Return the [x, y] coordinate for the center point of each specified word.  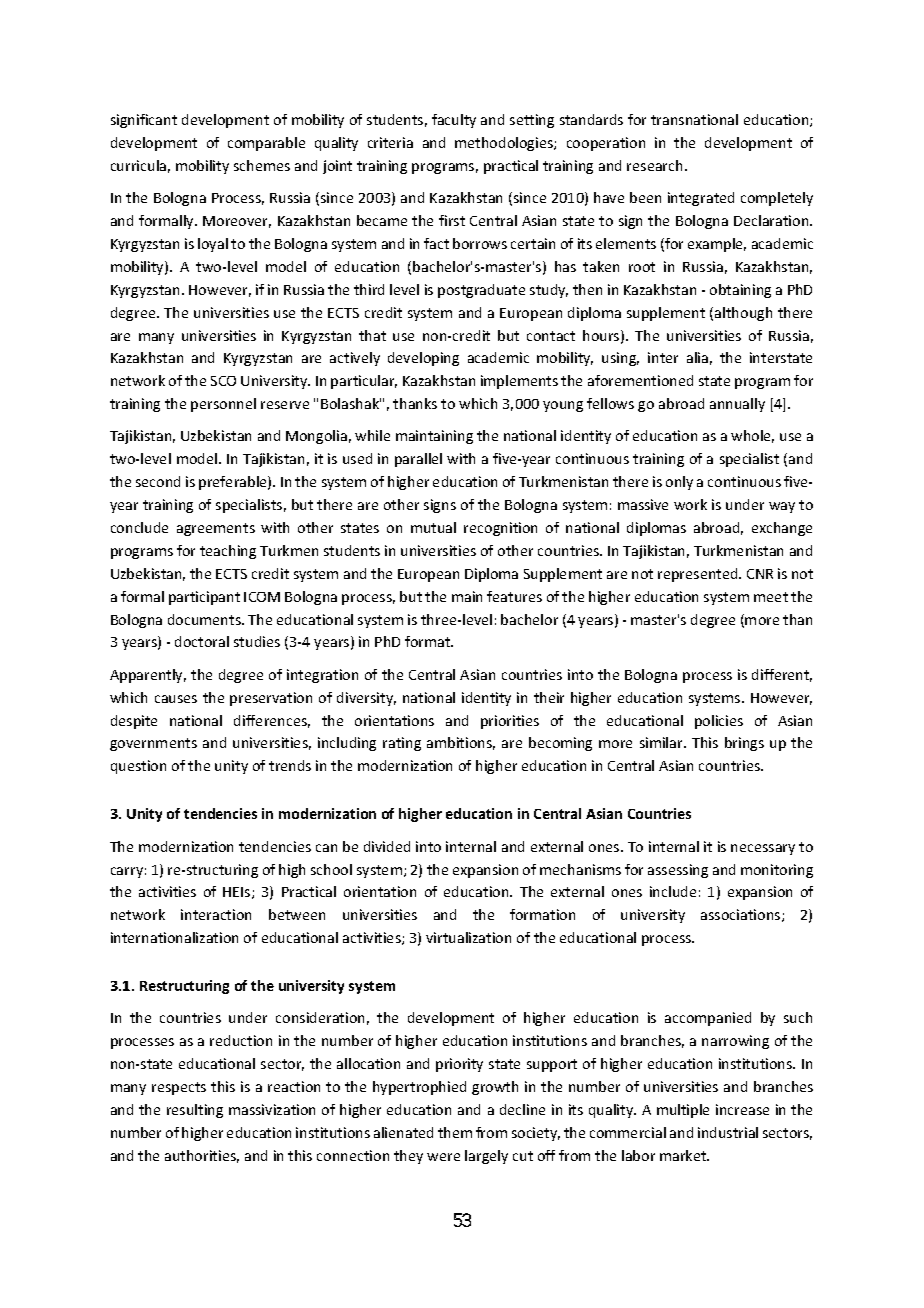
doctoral [202, 641]
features [514, 596]
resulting [195, 1111]
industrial [728, 1132]
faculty [454, 121]
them [455, 1132]
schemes [262, 165]
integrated [701, 199]
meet [771, 597]
